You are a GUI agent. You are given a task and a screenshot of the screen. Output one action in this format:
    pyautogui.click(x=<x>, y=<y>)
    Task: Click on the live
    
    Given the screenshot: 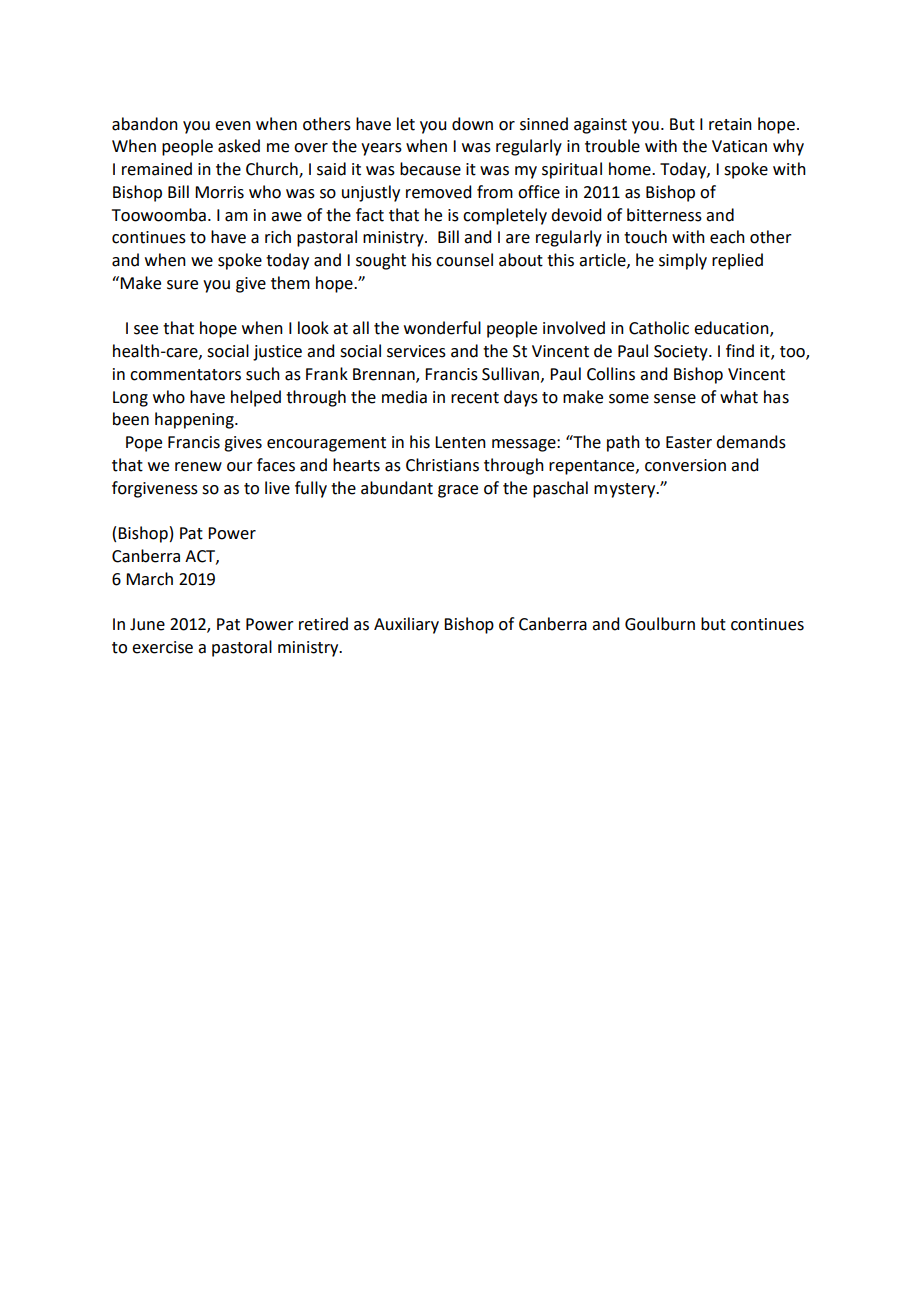 What is the action you would take?
    pyautogui.click(x=277, y=488)
